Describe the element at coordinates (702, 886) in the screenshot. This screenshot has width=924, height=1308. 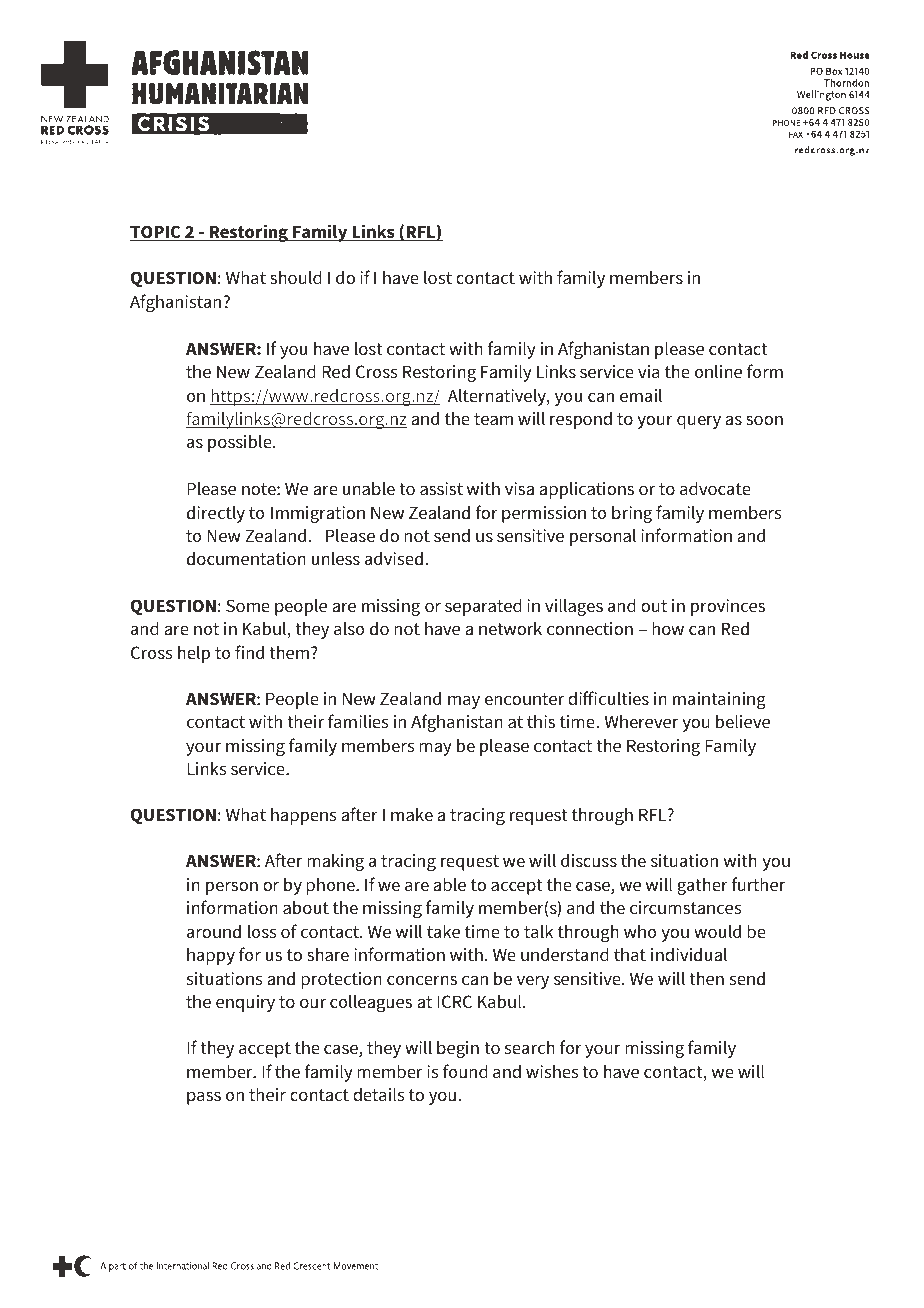
I see `gather` at that location.
